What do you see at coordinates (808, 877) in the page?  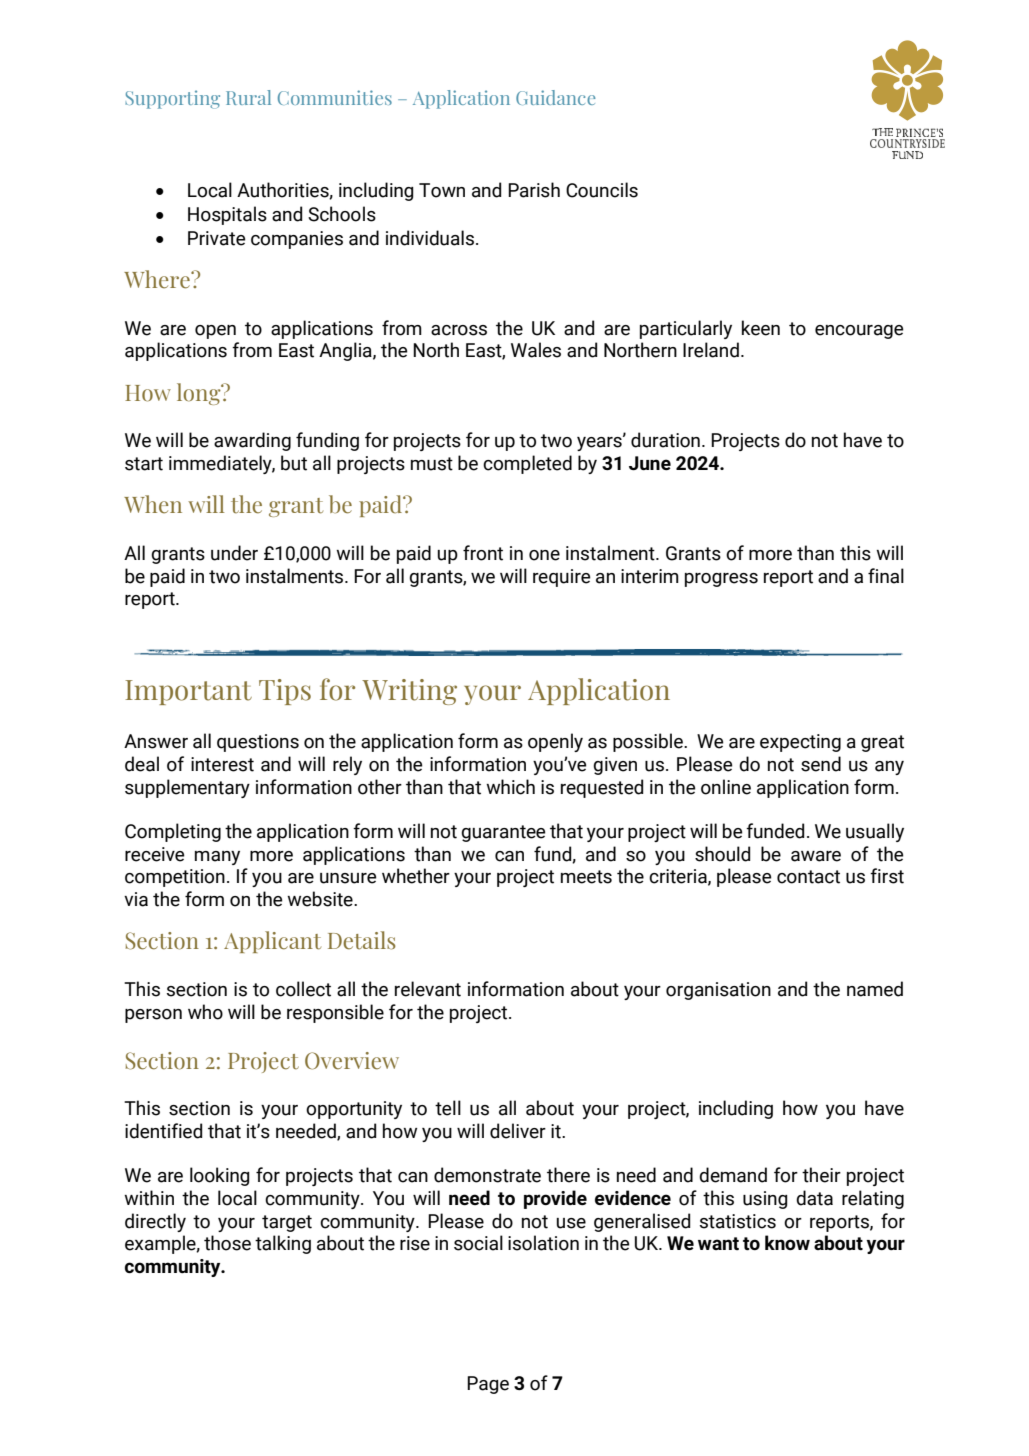 I see `contact` at bounding box center [808, 877].
